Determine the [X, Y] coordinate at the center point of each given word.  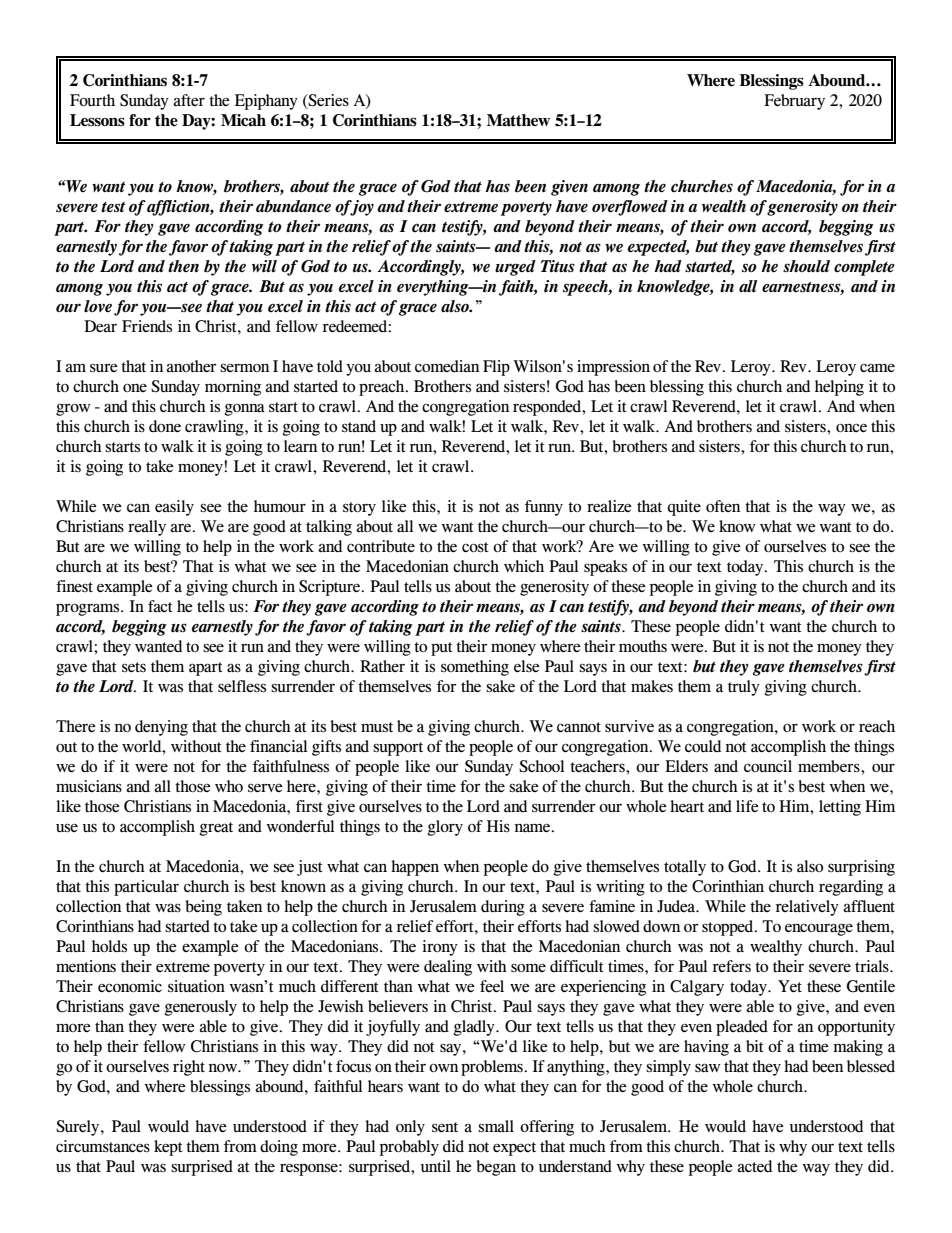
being [203, 908]
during [503, 908]
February [794, 102]
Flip [496, 368]
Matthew [518, 120]
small [496, 1126]
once [851, 428]
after [189, 100]
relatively [807, 908]
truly [744, 688]
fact [160, 606]
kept [168, 1148]
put [441, 649]
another [191, 366]
